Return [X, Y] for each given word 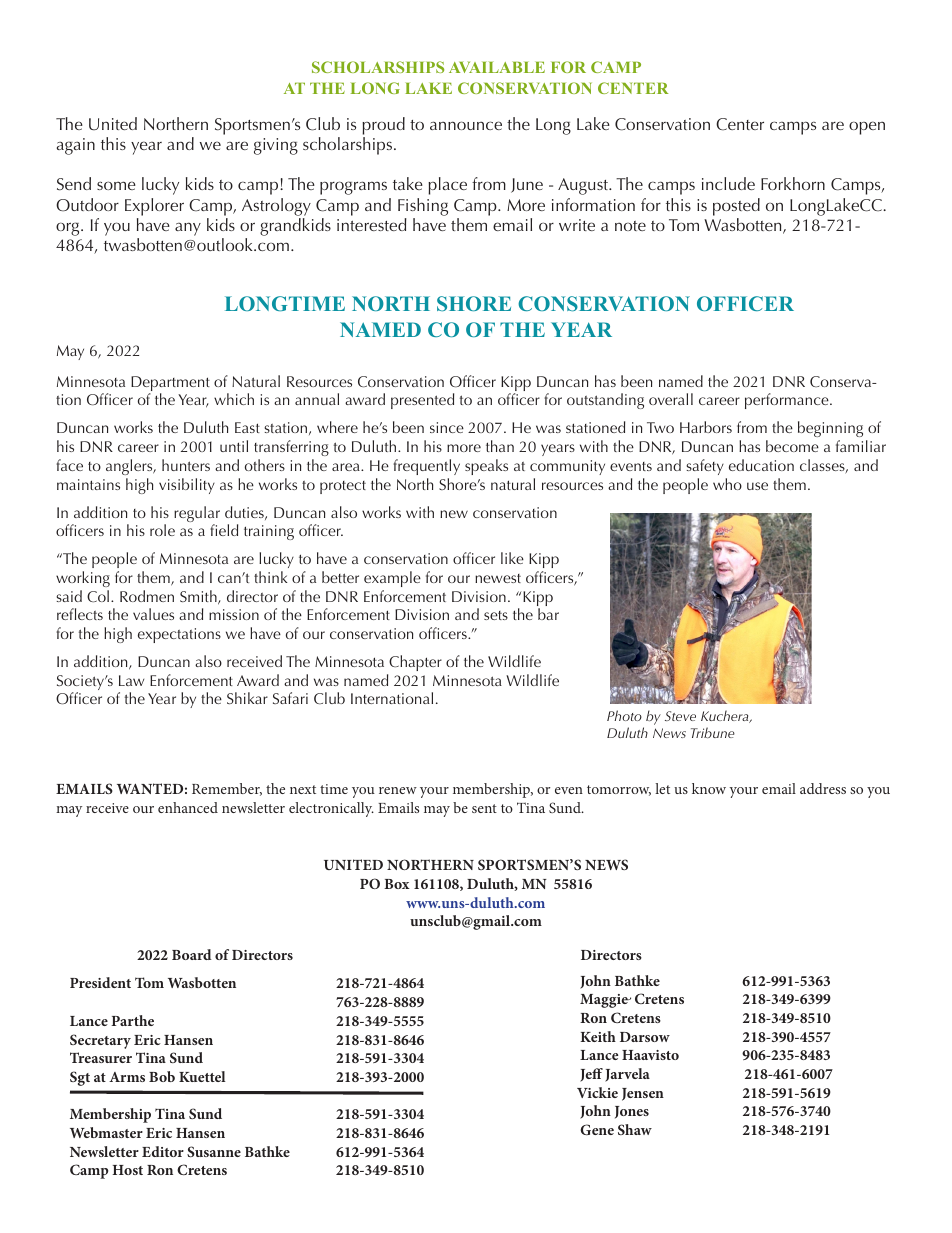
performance [788, 401]
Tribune [713, 732]
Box [397, 884]
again [76, 146]
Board [192, 954]
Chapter [415, 663]
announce [466, 125]
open [867, 128]
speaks [486, 467]
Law [131, 680]
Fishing [423, 207]
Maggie [605, 1001]
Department [170, 385]
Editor [163, 1151]
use [757, 486]
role [162, 530]
